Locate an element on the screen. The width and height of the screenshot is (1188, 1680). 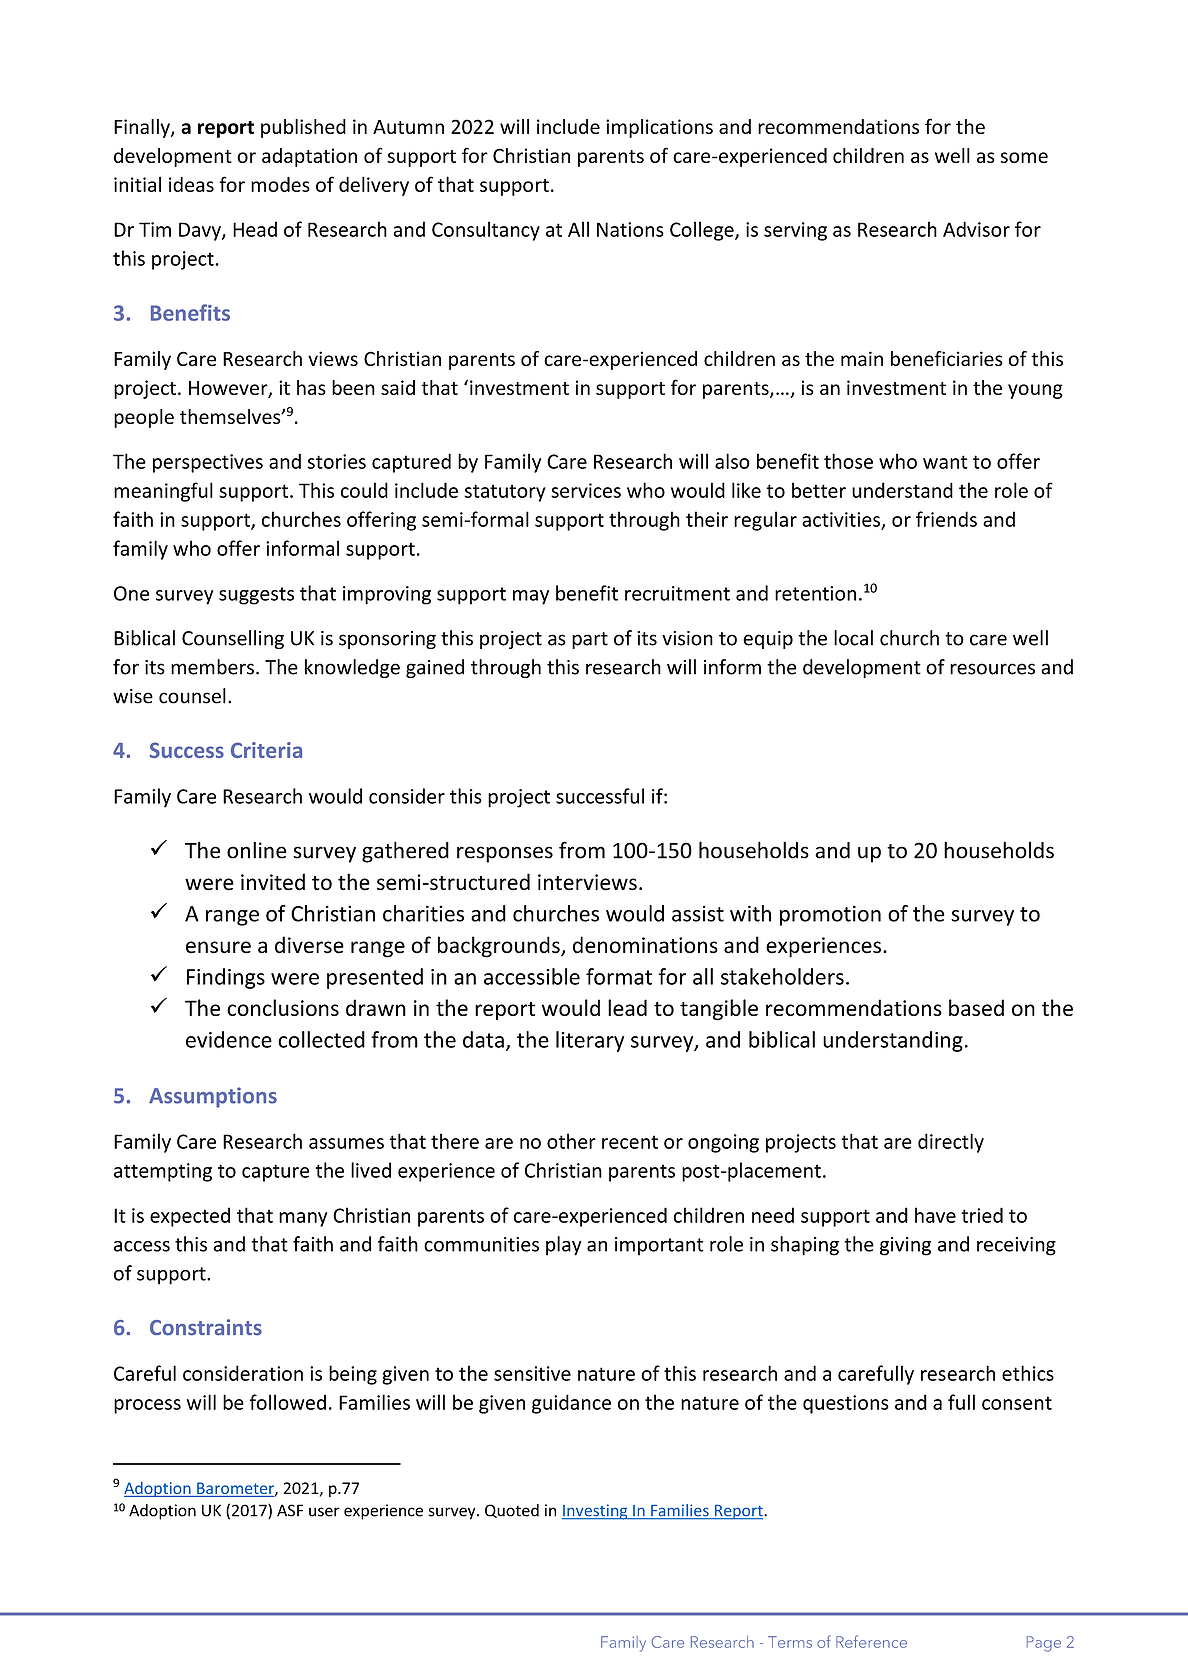
modes is located at coordinates (280, 184).
